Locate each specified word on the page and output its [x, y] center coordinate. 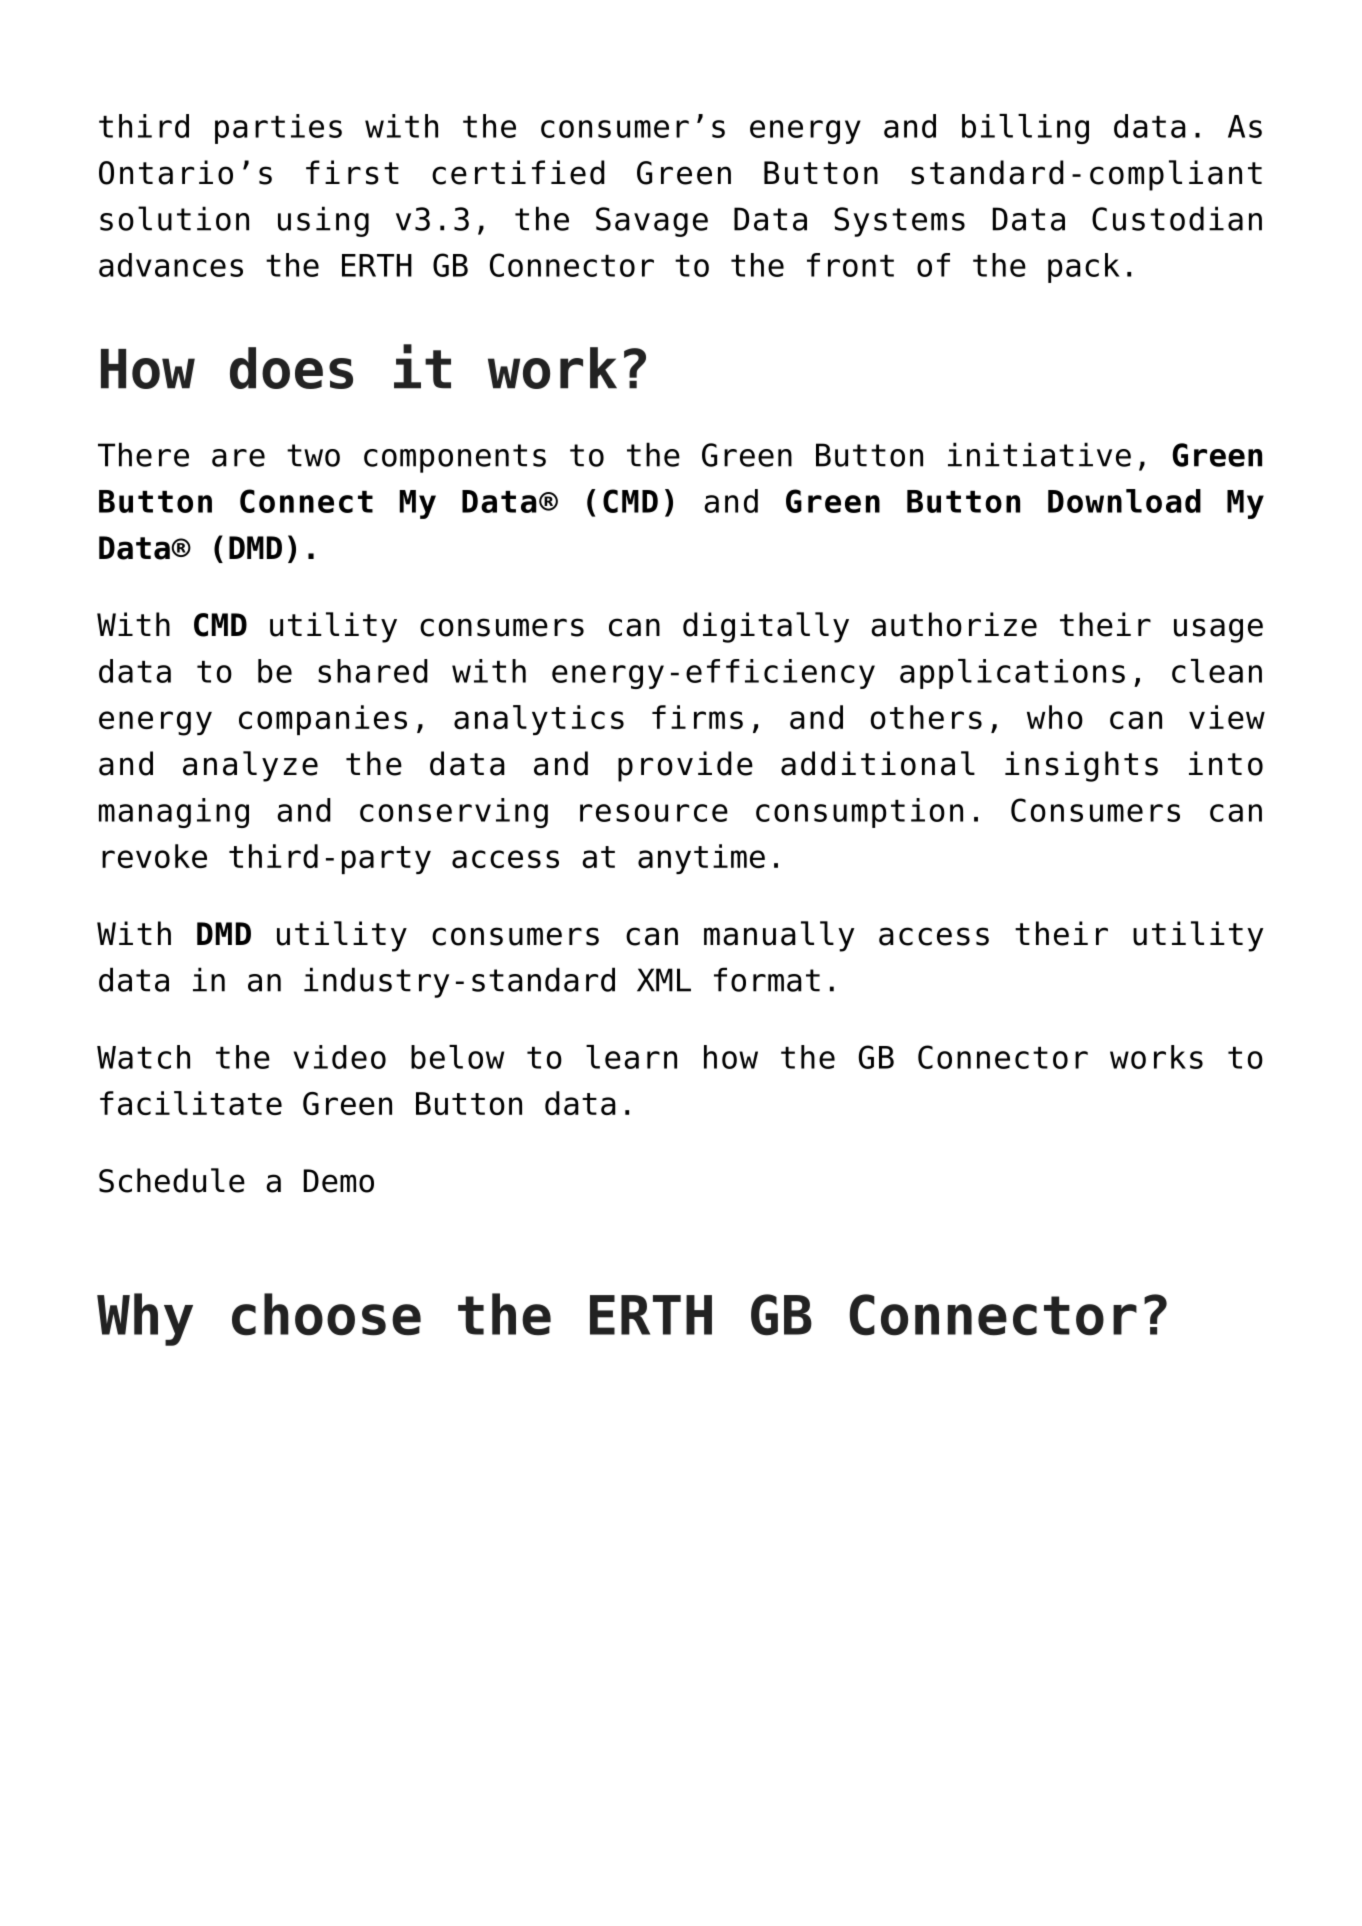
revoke [154, 856]
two [313, 455]
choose [326, 1314]
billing [1025, 129]
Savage [652, 222]
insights [1081, 766]
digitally [766, 627]
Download [1124, 501]
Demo [339, 1181]
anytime [701, 859]
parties [278, 129]
